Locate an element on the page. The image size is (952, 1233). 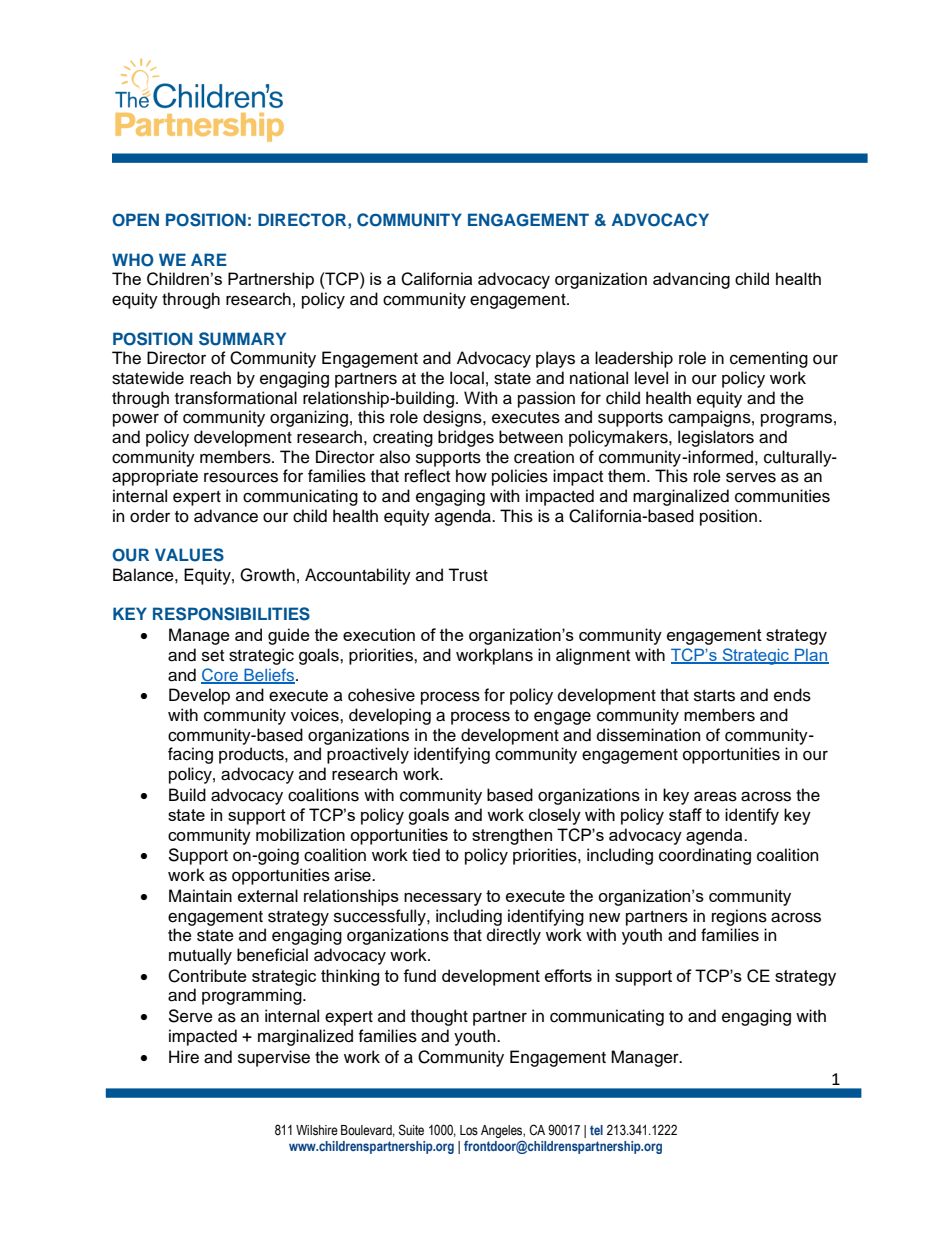
supervise is located at coordinates (274, 1058).
